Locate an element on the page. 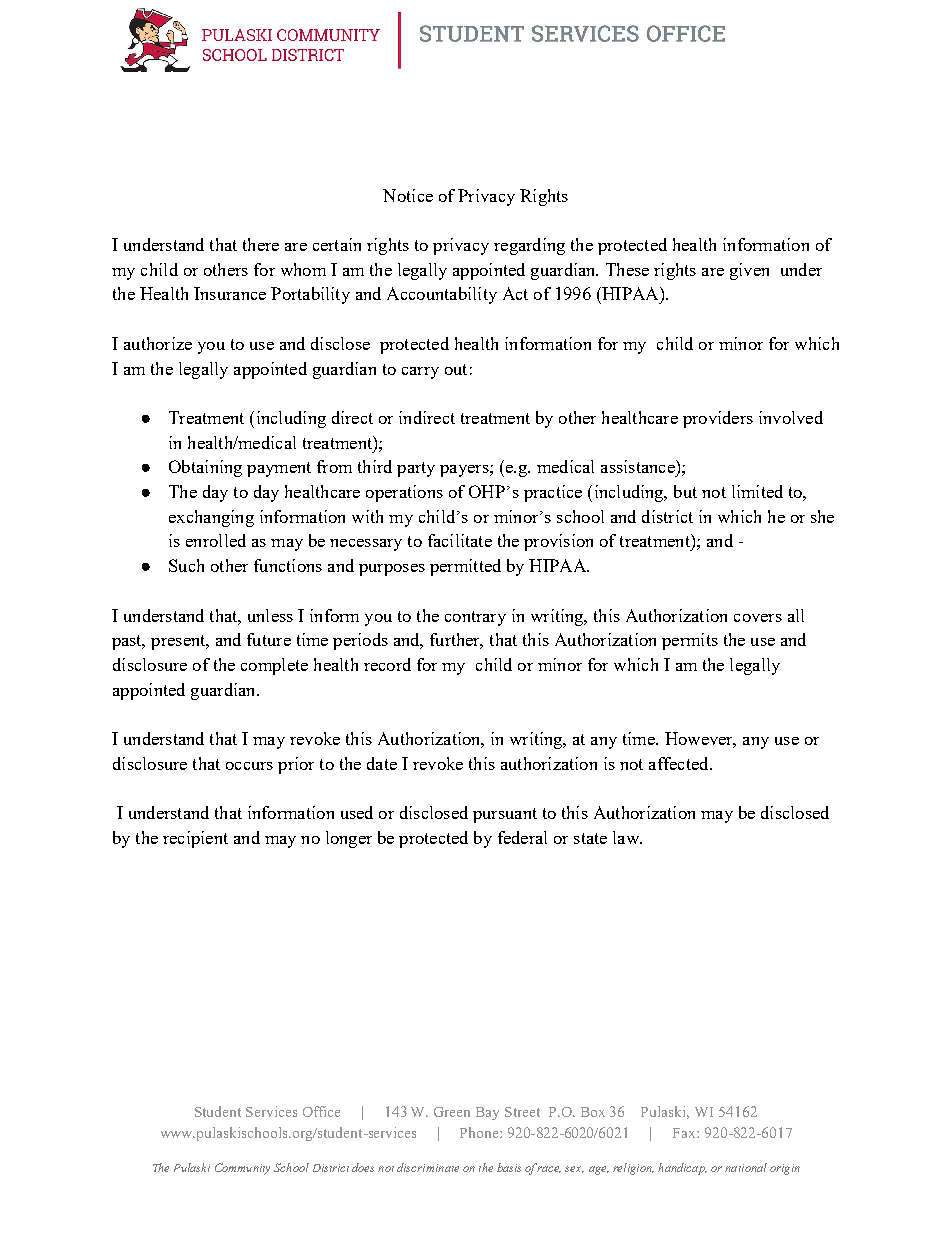  limited is located at coordinates (757, 491).
